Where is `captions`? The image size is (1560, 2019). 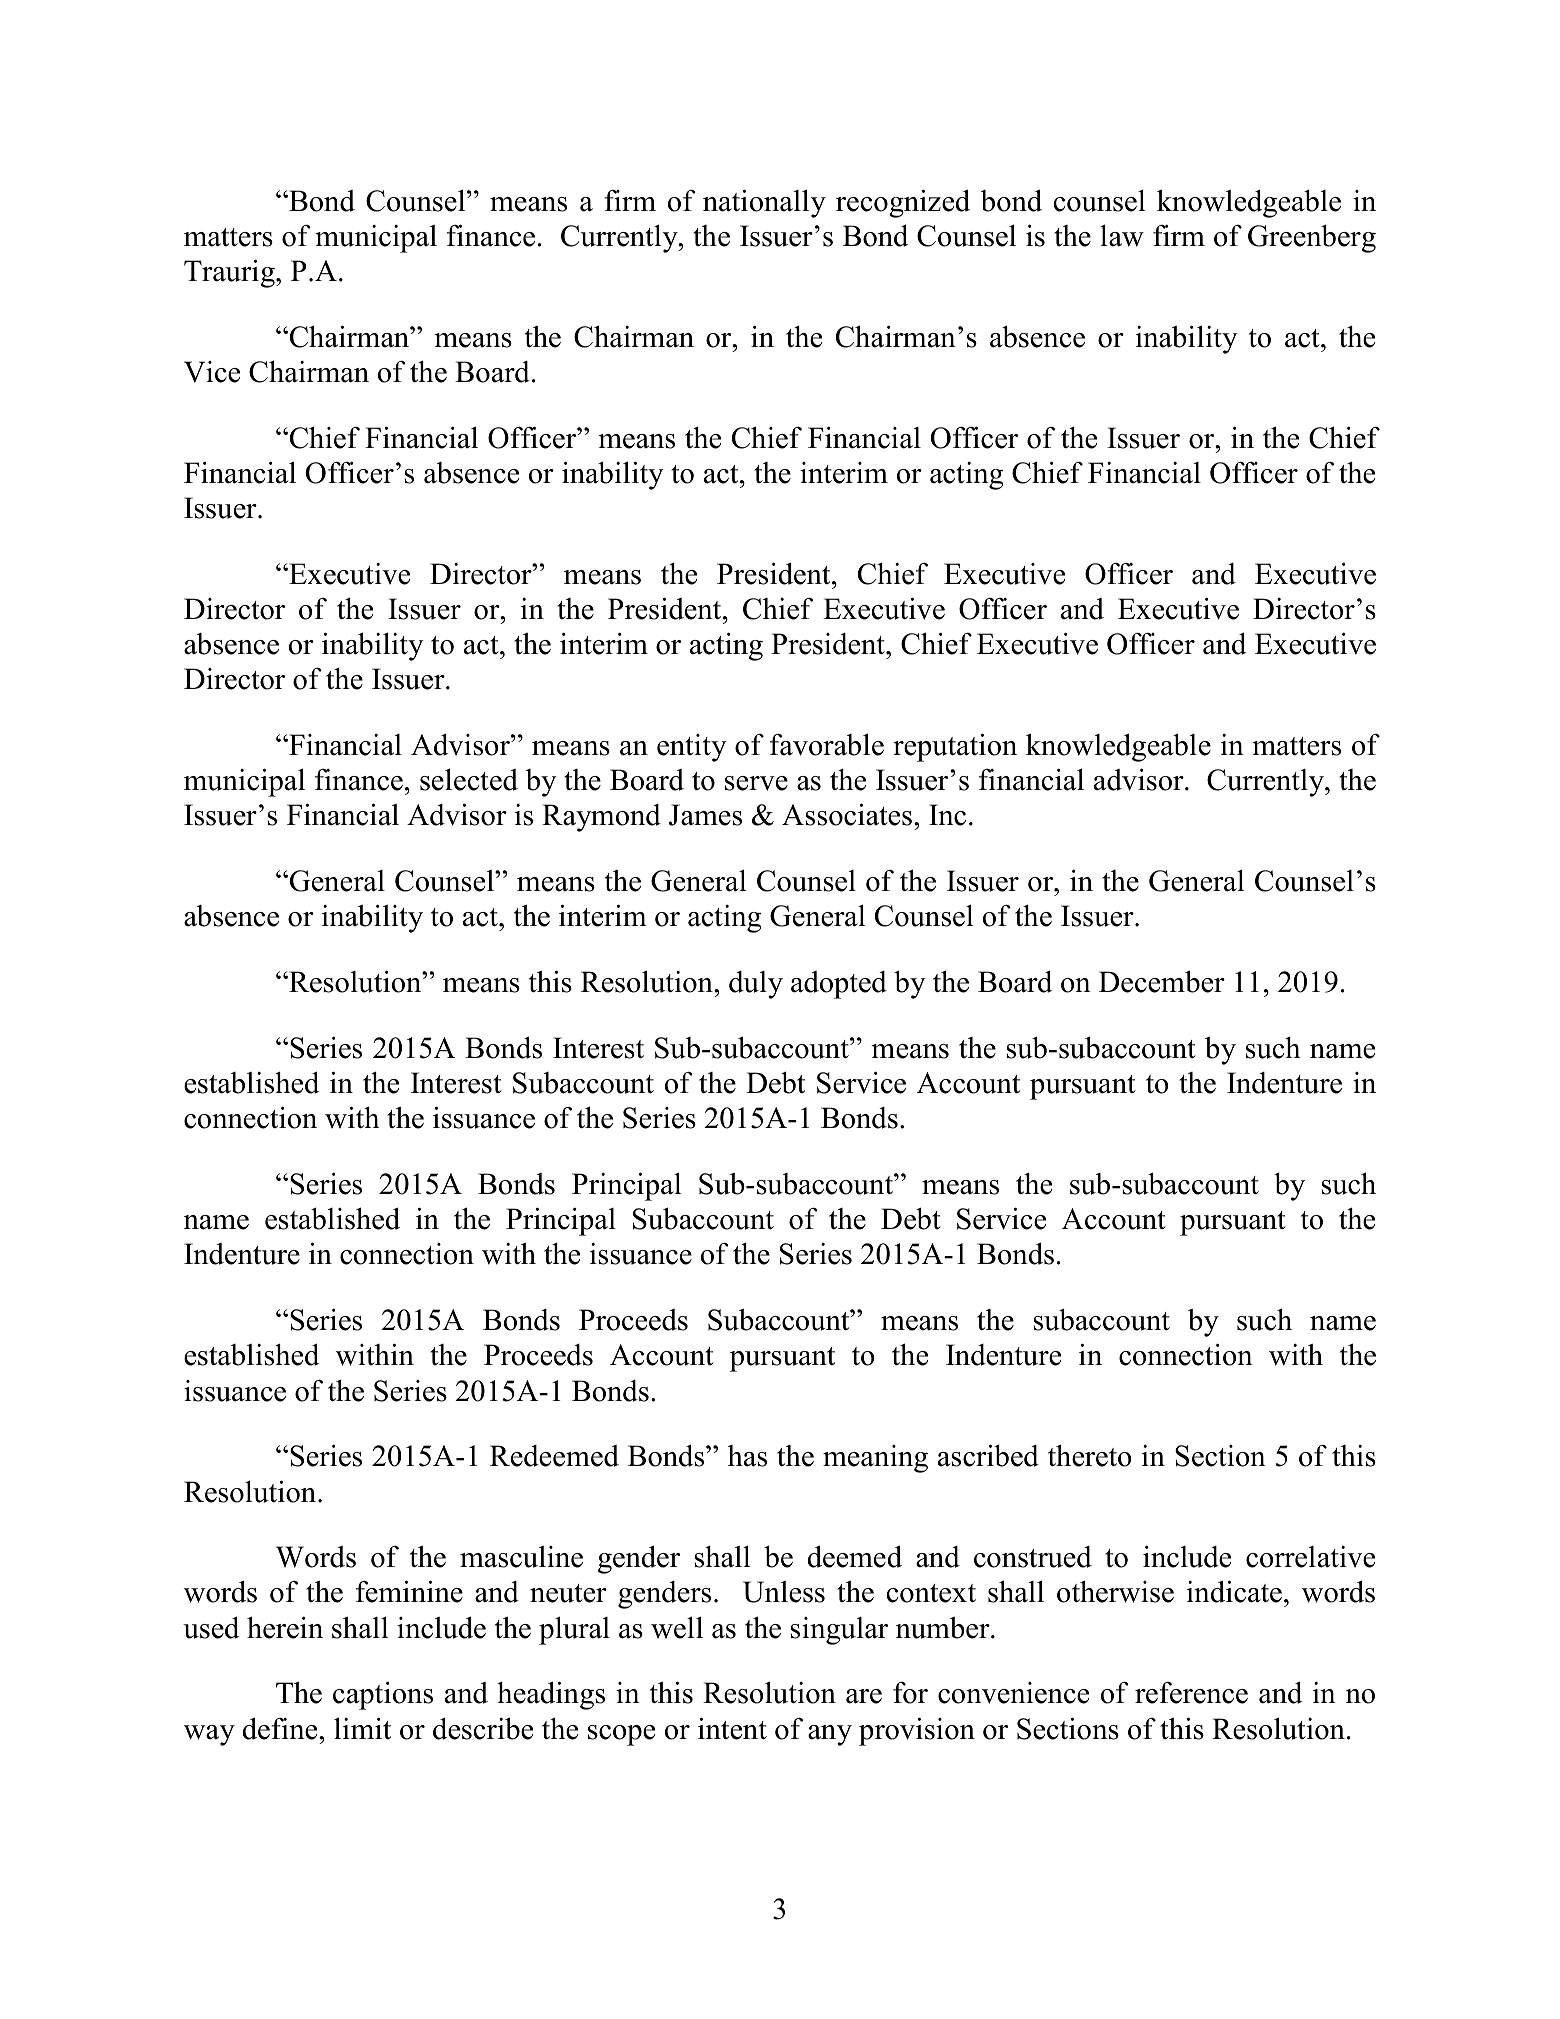
captions is located at coordinates (383, 1695).
